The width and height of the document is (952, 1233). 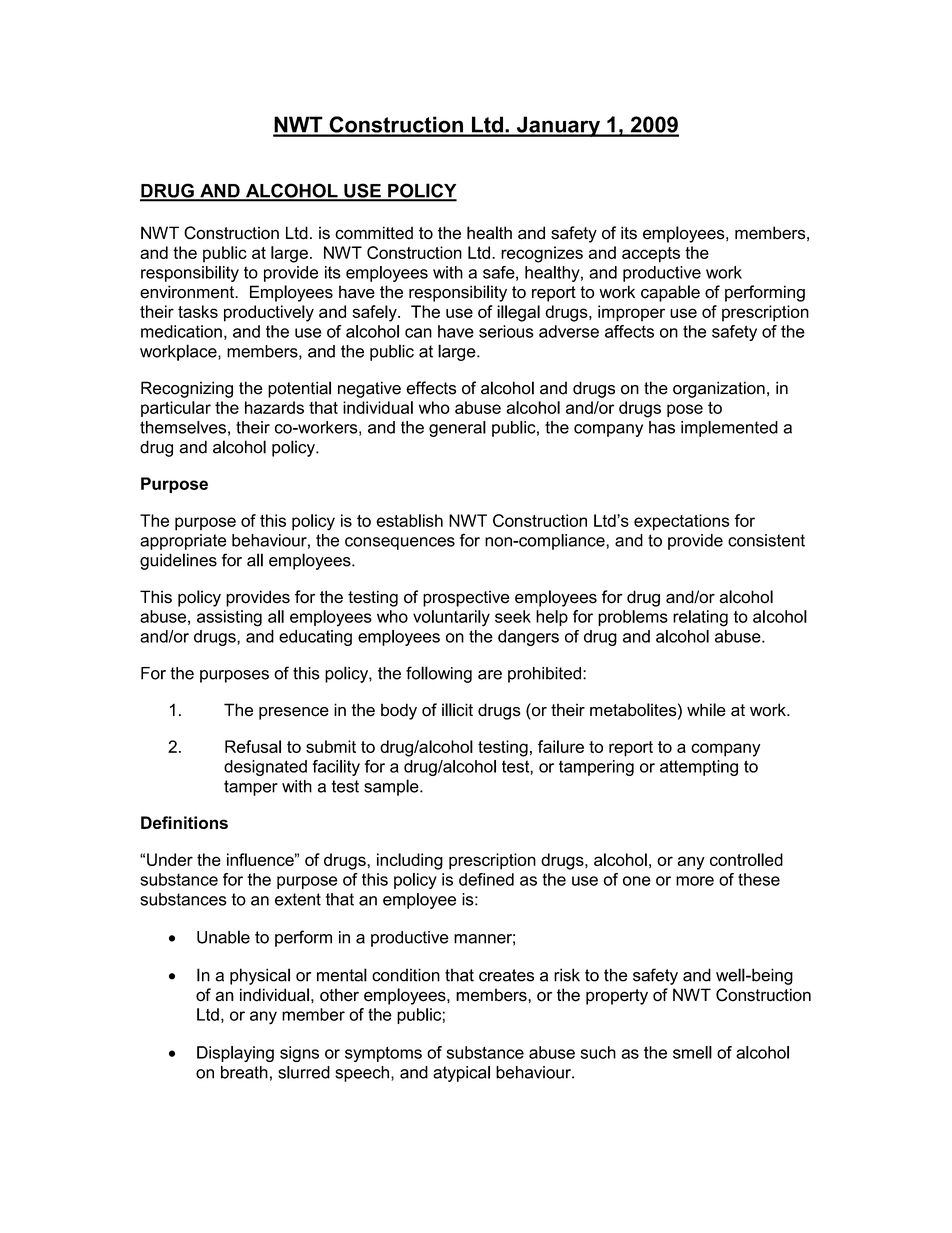 What do you see at coordinates (719, 389) in the document?
I see `organization` at bounding box center [719, 389].
